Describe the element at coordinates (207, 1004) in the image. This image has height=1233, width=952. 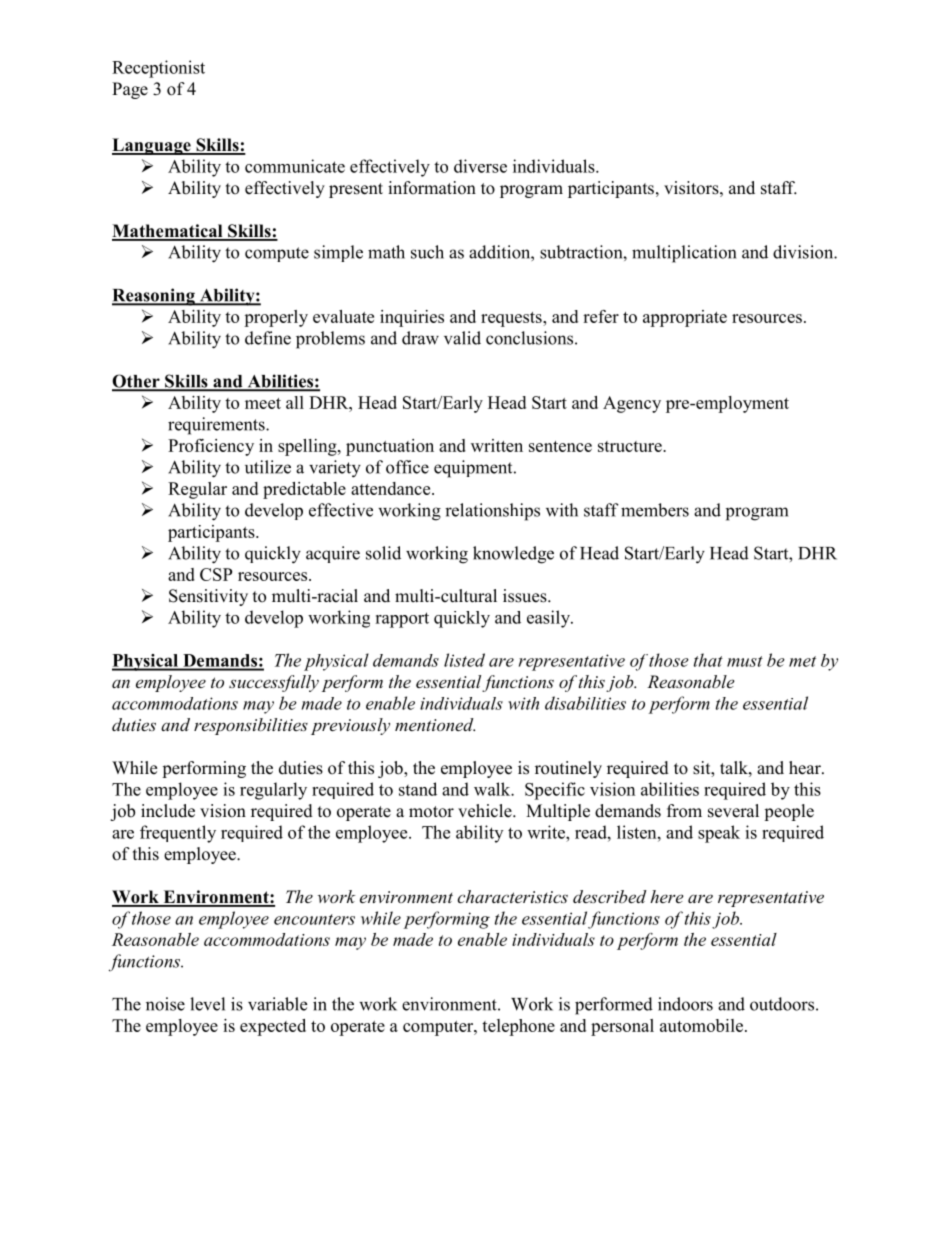
I see `level` at that location.
